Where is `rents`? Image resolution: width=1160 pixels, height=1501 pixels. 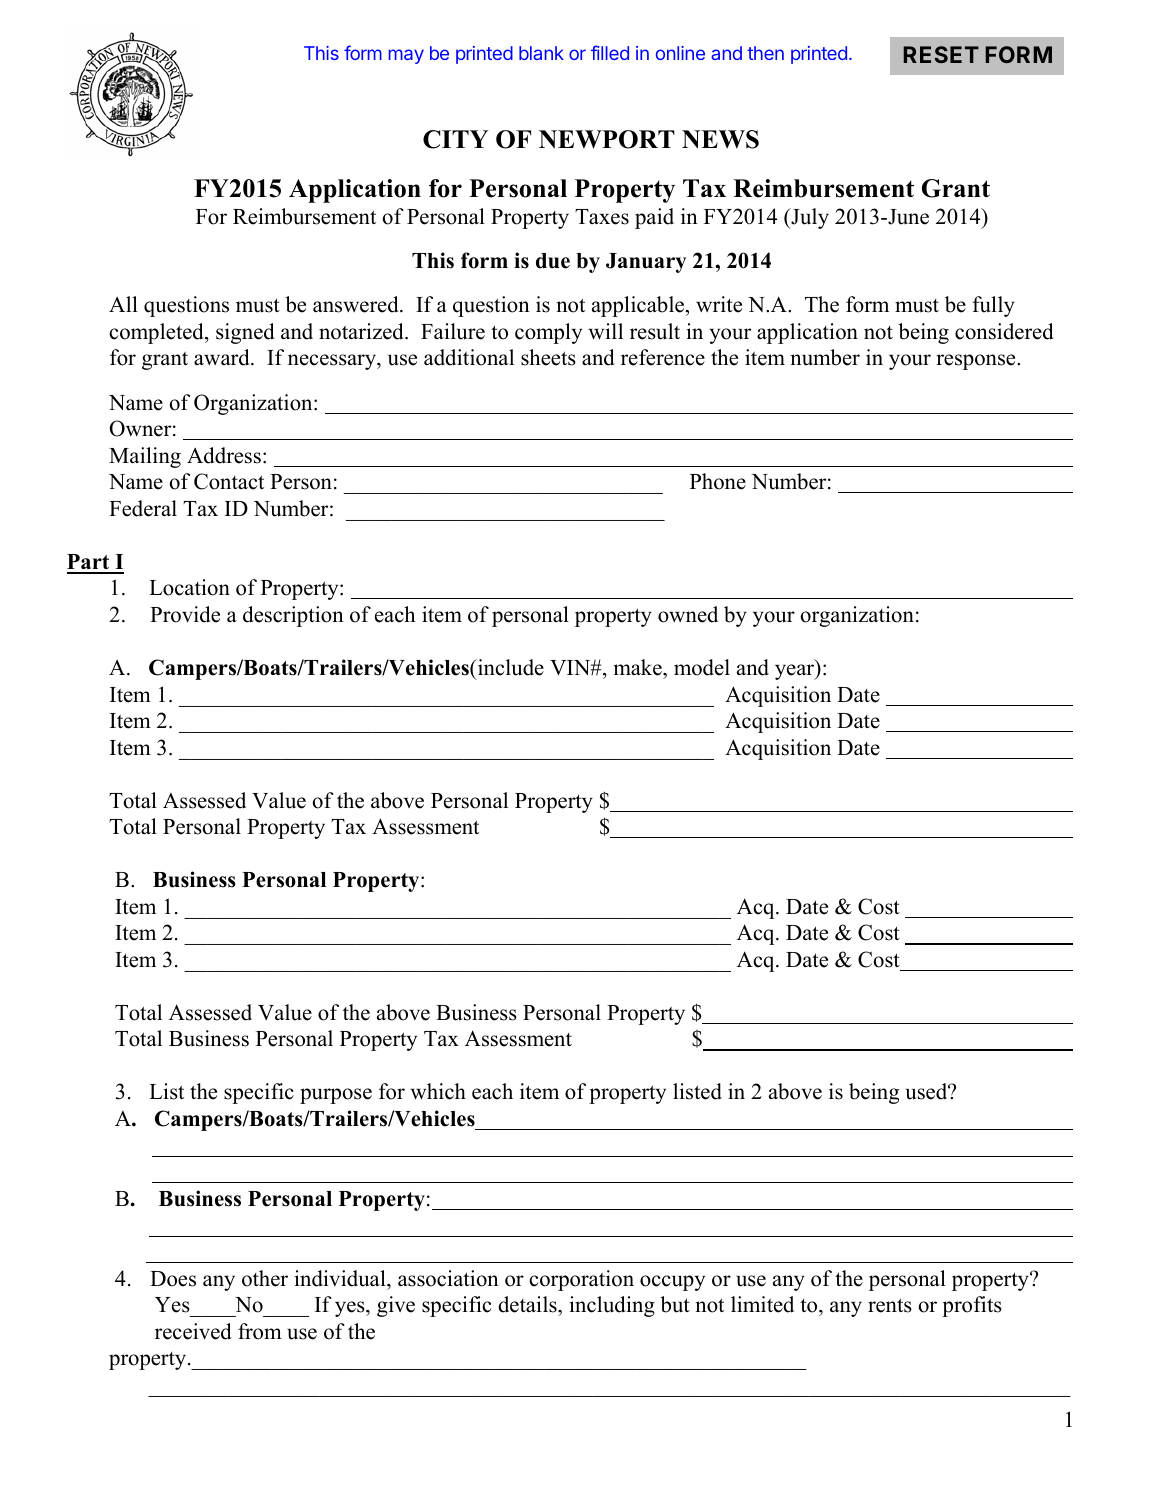
rents is located at coordinates (890, 1305).
